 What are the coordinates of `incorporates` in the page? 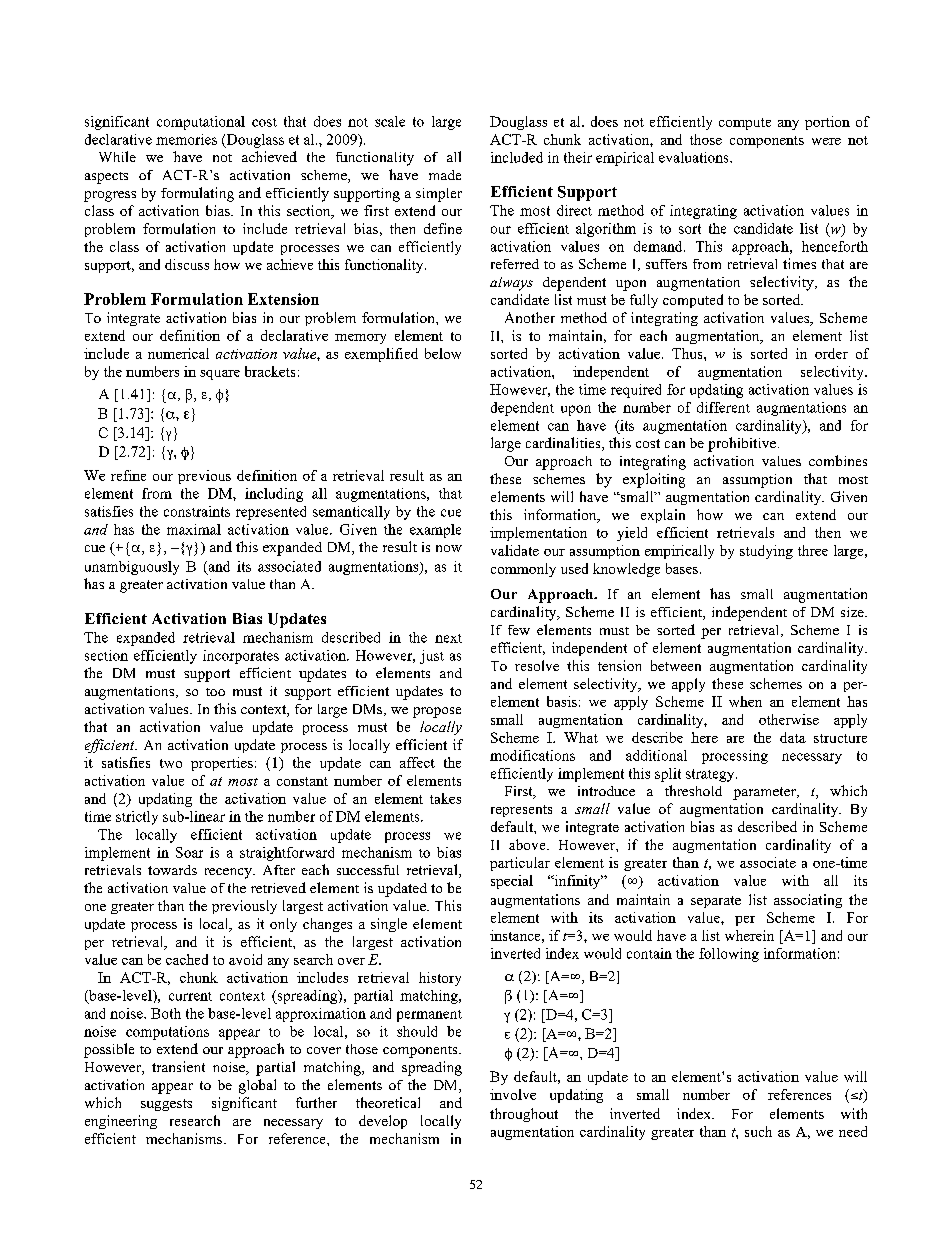 It's located at (241, 657).
